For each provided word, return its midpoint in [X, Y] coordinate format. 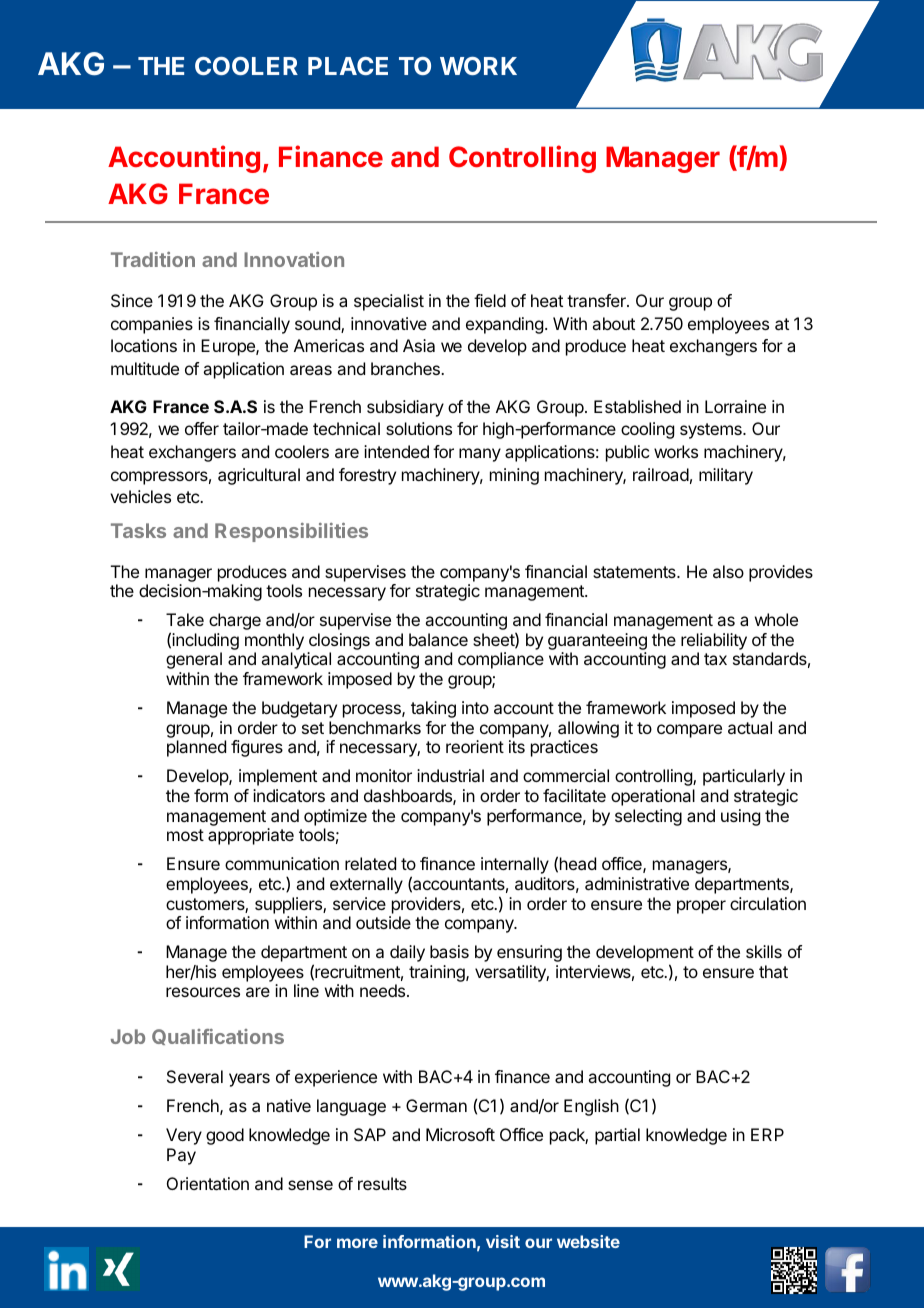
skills [764, 951]
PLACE [348, 66]
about [613, 323]
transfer [597, 300]
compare [689, 731]
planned [196, 748]
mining [514, 476]
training [438, 973]
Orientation [208, 1183]
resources [203, 992]
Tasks [138, 530]
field [490, 300]
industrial [450, 775]
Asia [419, 345]
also [728, 571]
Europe [229, 347]
